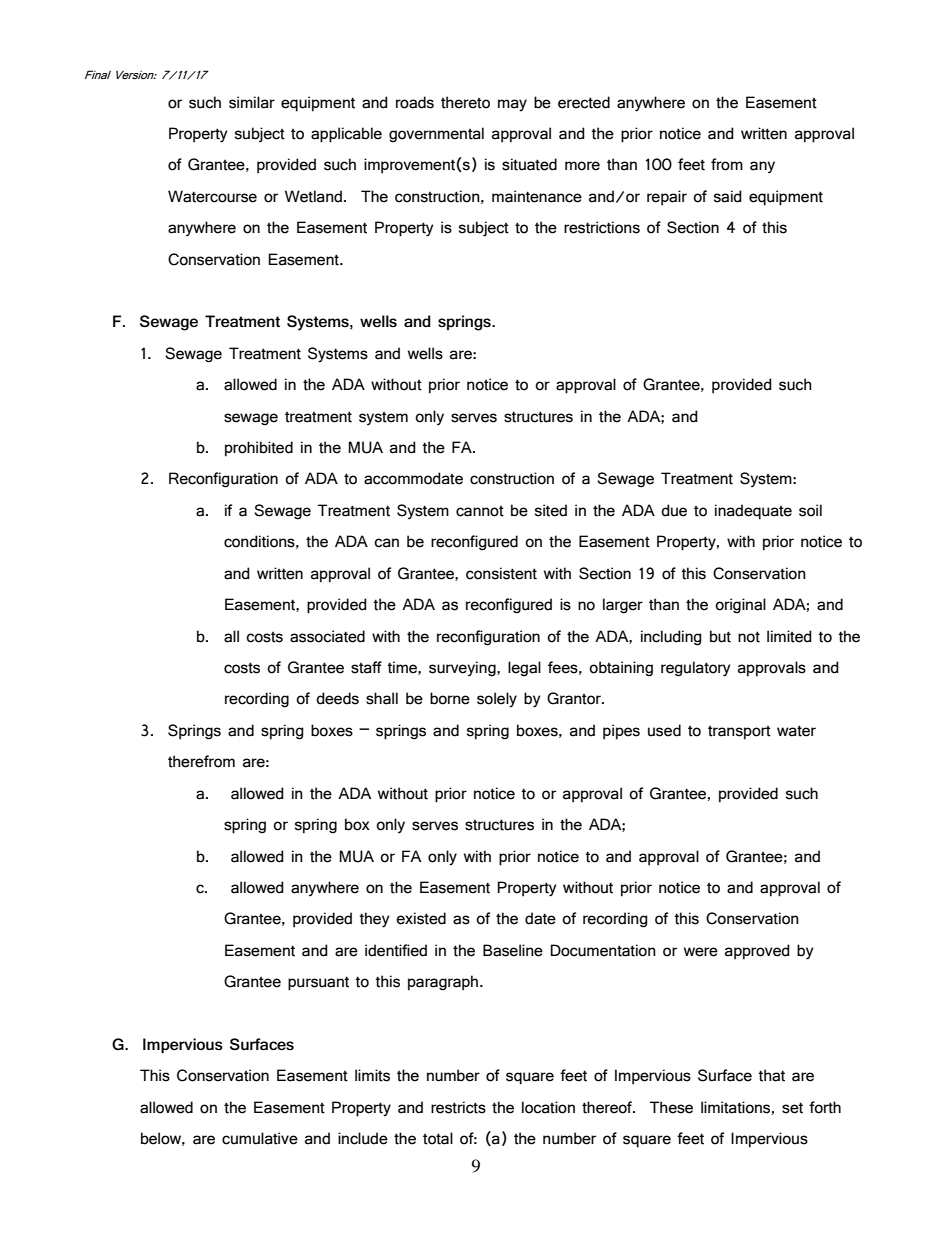 Image resolution: width=952 pixels, height=1233 pixels. I want to click on applicable, so click(346, 135).
